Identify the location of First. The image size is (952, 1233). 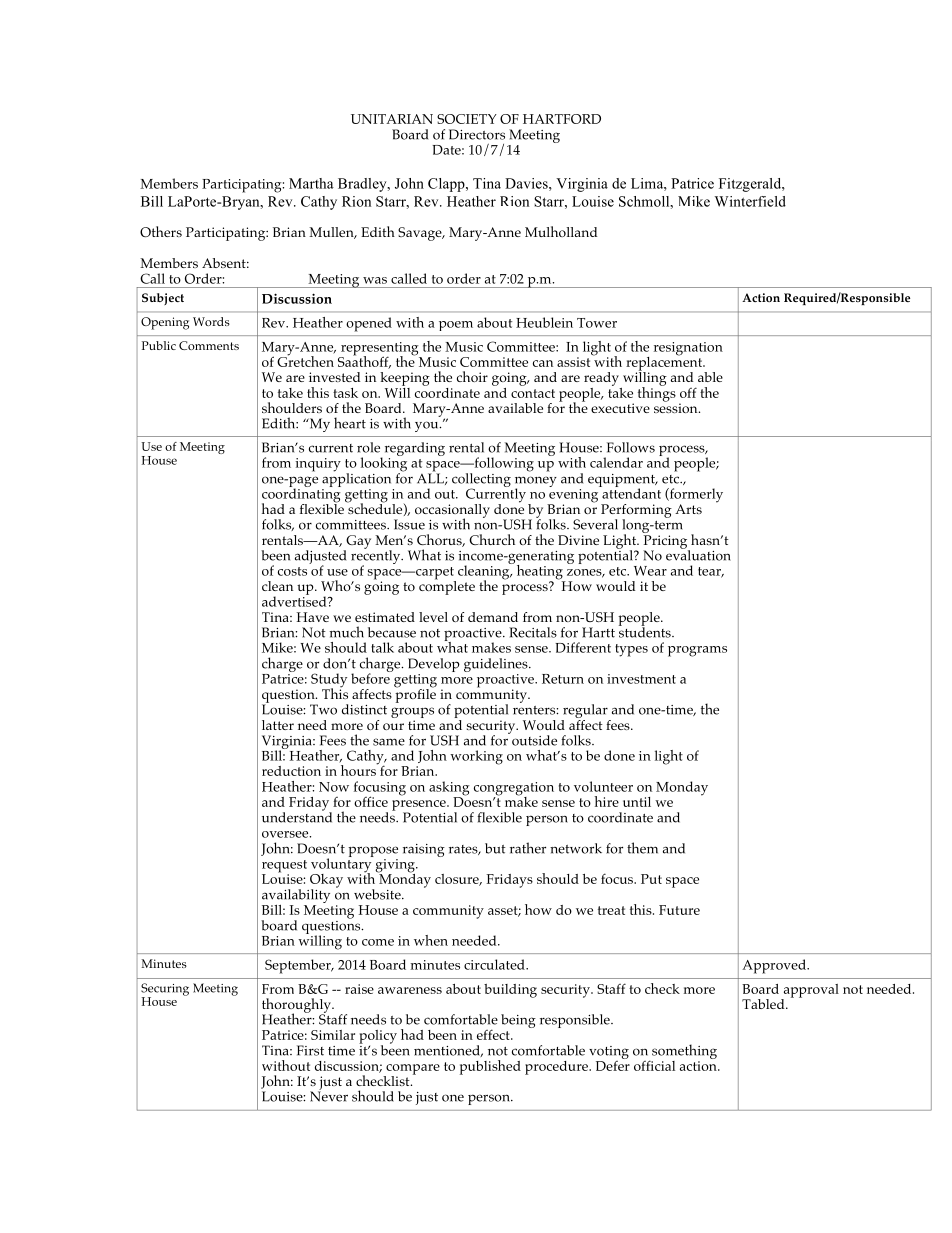
(310, 1050).
